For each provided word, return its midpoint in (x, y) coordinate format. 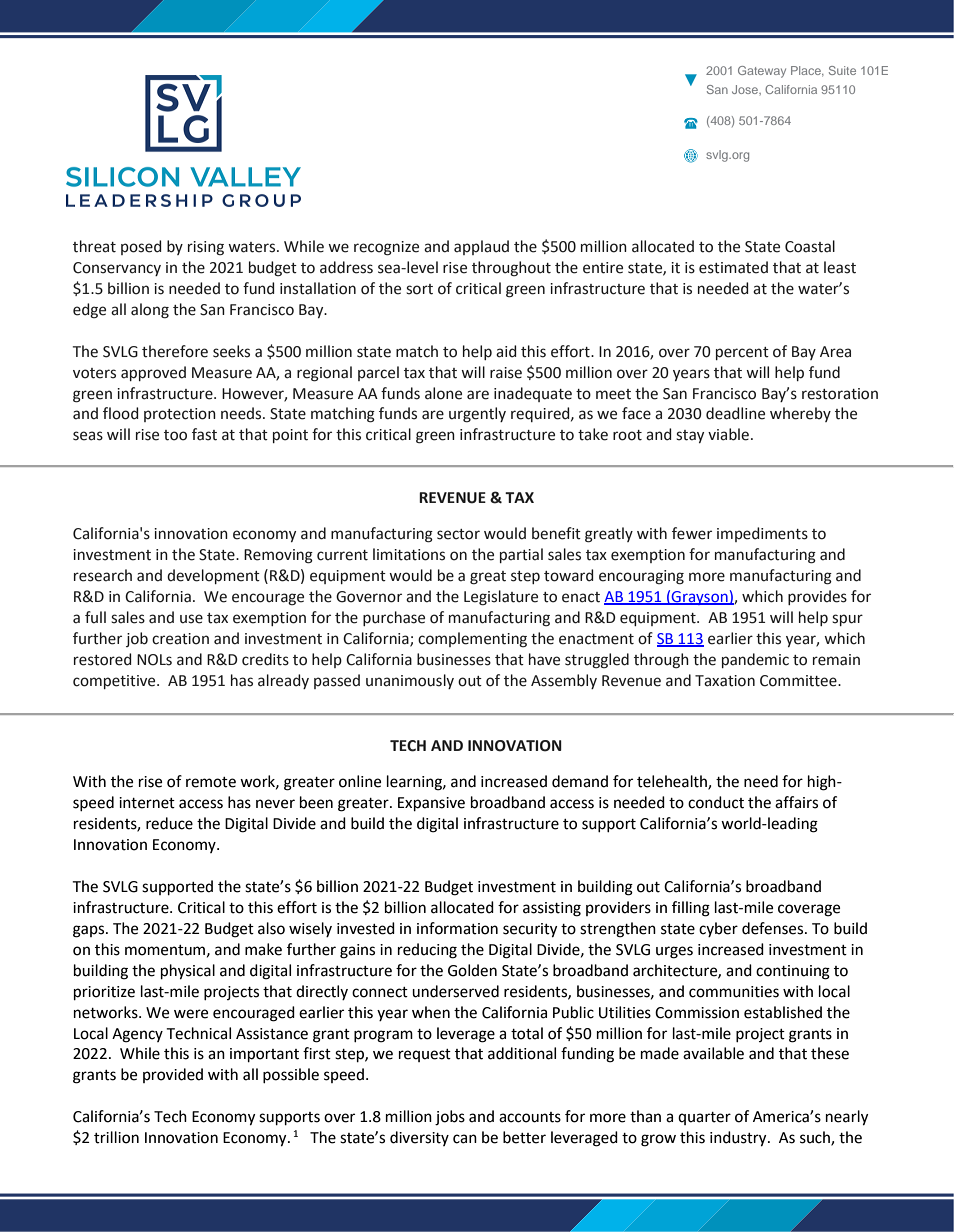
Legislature (501, 598)
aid (506, 351)
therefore (175, 351)
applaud (481, 247)
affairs (796, 802)
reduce (169, 823)
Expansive (431, 804)
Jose (746, 89)
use (191, 619)
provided (173, 1075)
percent (742, 353)
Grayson (700, 598)
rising (206, 248)
